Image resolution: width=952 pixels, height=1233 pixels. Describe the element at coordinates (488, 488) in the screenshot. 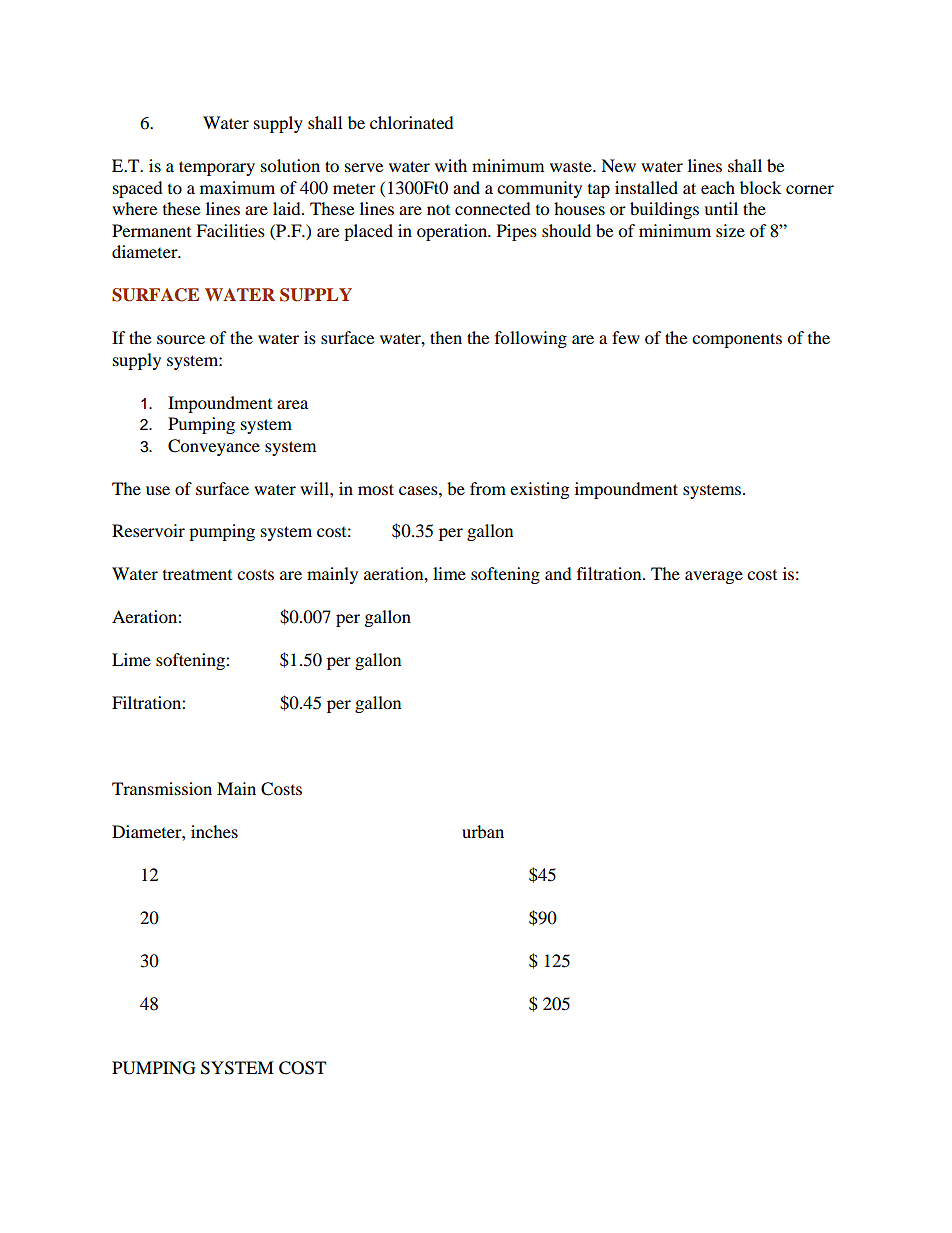

I see `from` at that location.
